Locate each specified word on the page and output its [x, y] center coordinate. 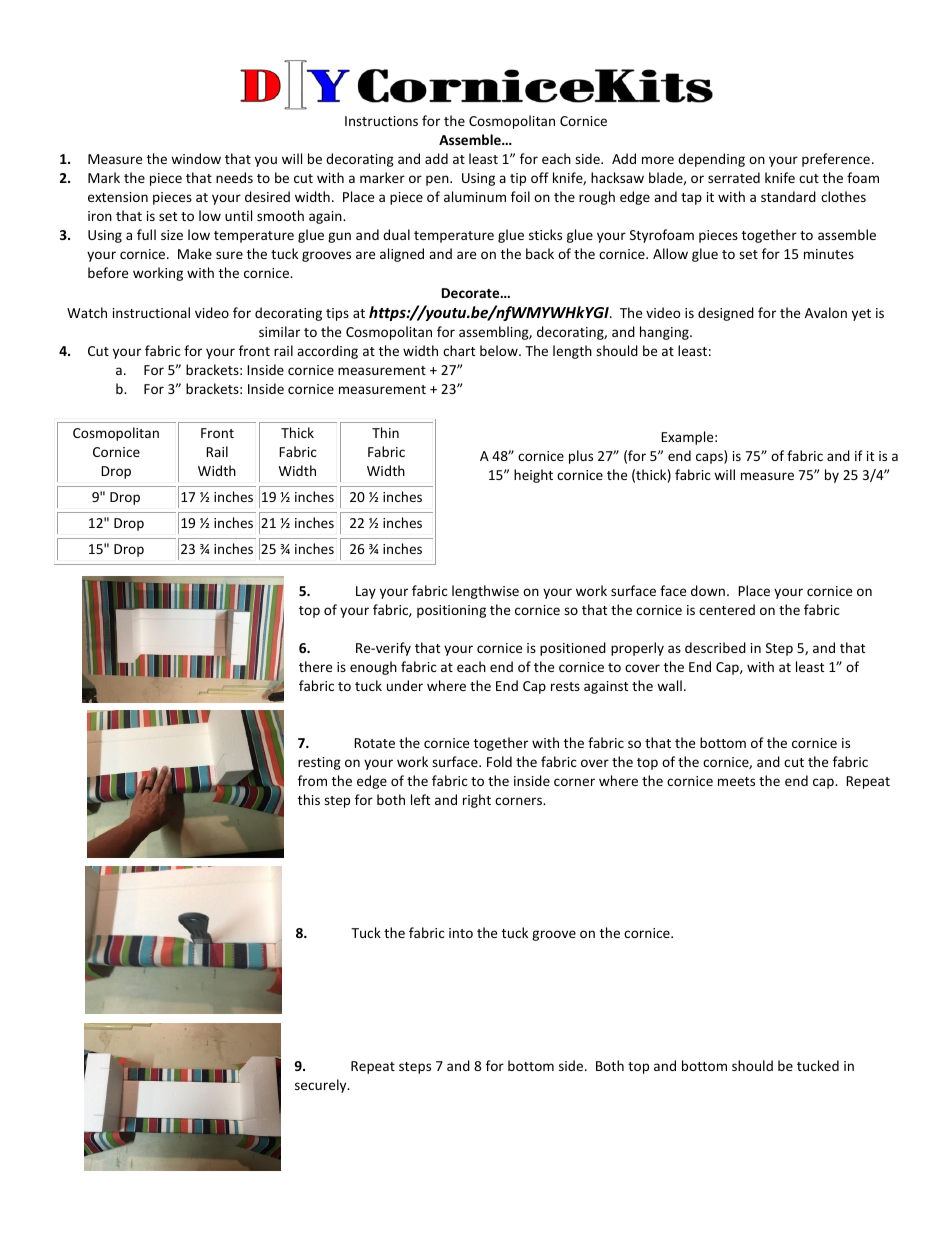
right [477, 801]
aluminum [475, 196]
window [196, 158]
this [309, 799]
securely [322, 1086]
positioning [451, 611]
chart [459, 350]
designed [726, 314]
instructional [151, 312]
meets [736, 781]
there [315, 666]
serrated [734, 177]
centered [727, 609]
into [461, 933]
